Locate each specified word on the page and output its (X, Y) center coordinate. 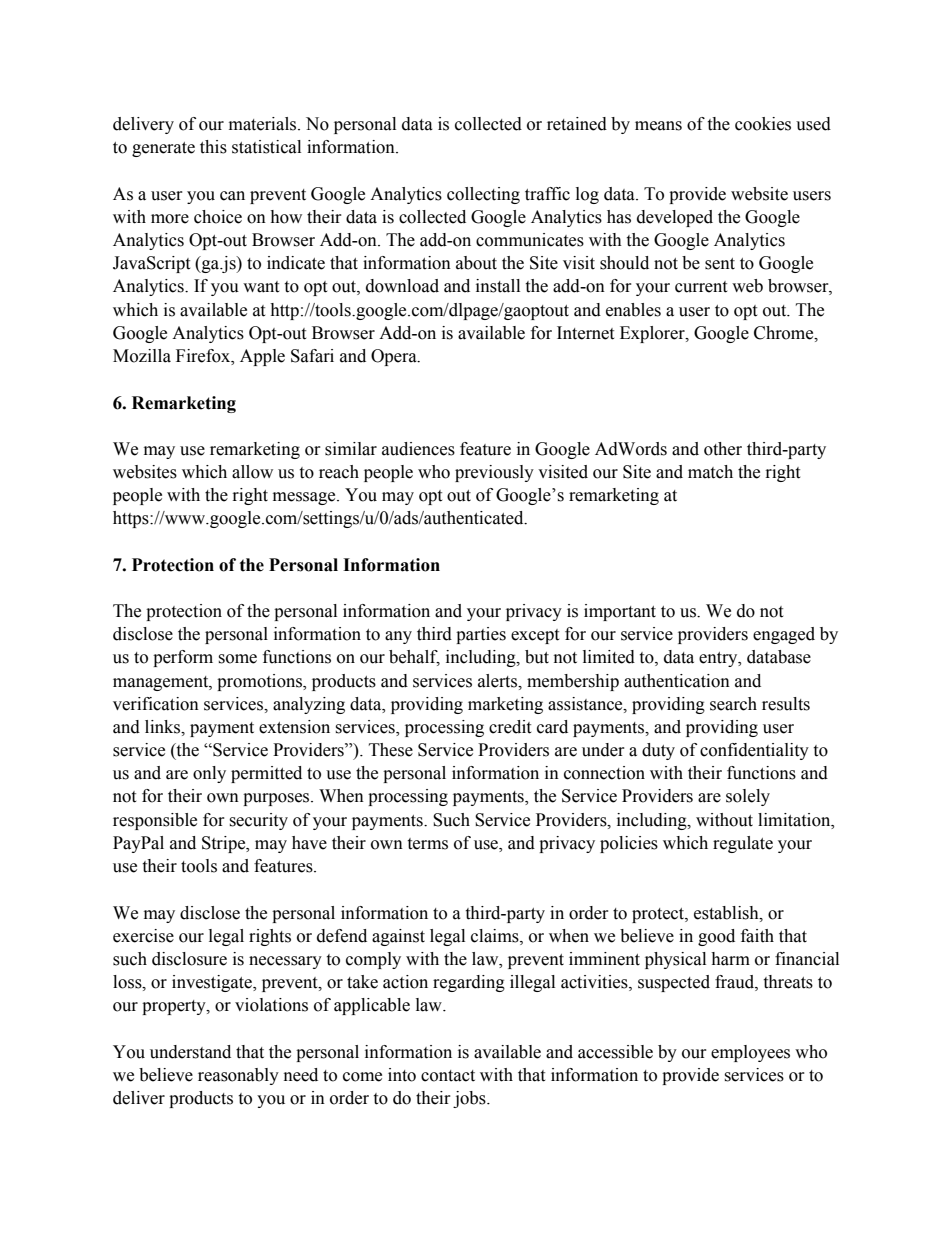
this (213, 147)
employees (750, 1053)
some (237, 659)
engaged (784, 635)
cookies (763, 124)
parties (481, 635)
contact (448, 1076)
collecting (483, 195)
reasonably (238, 1076)
